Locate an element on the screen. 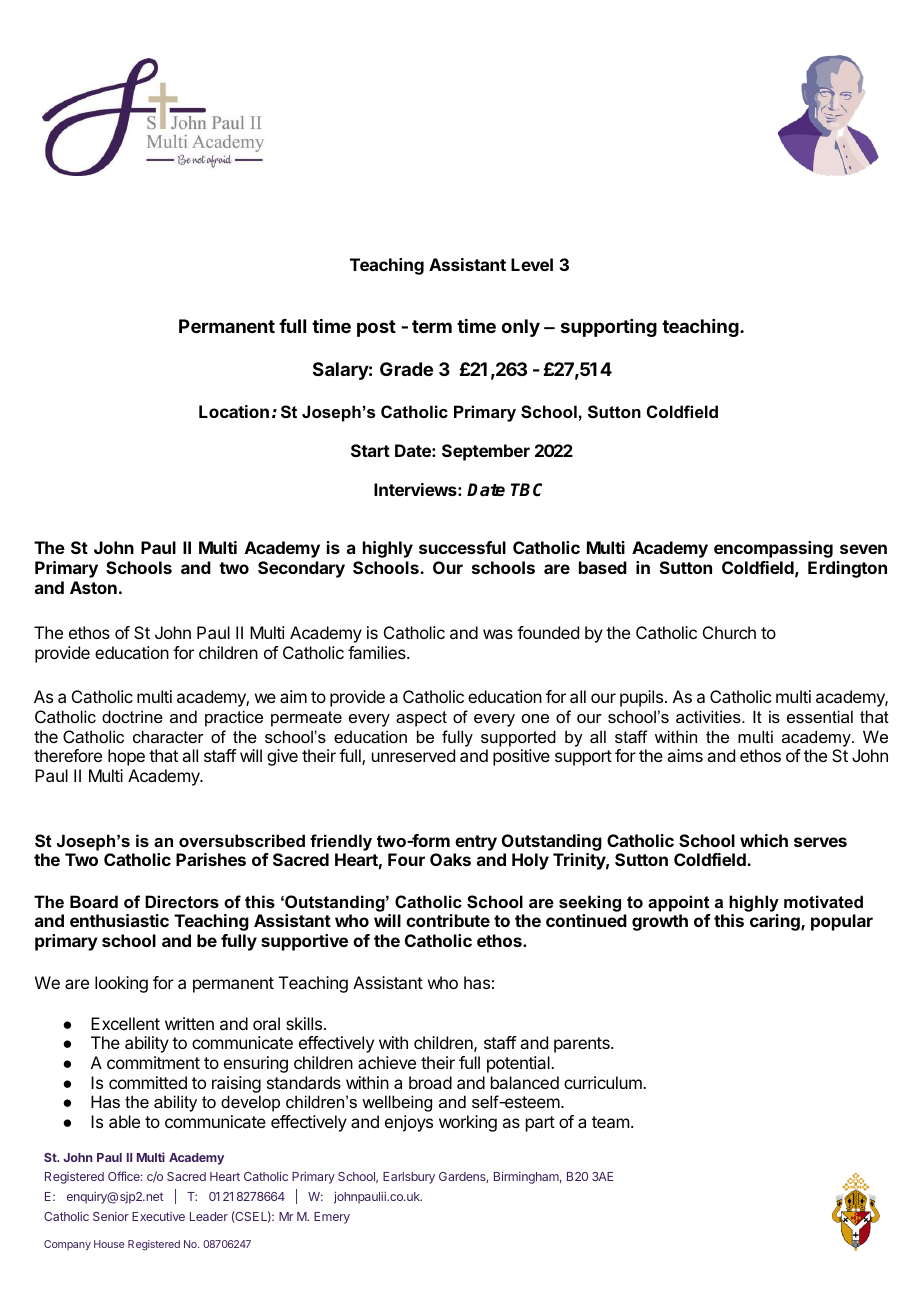 The width and height of the screenshot is (924, 1307). Level is located at coordinates (532, 264).
